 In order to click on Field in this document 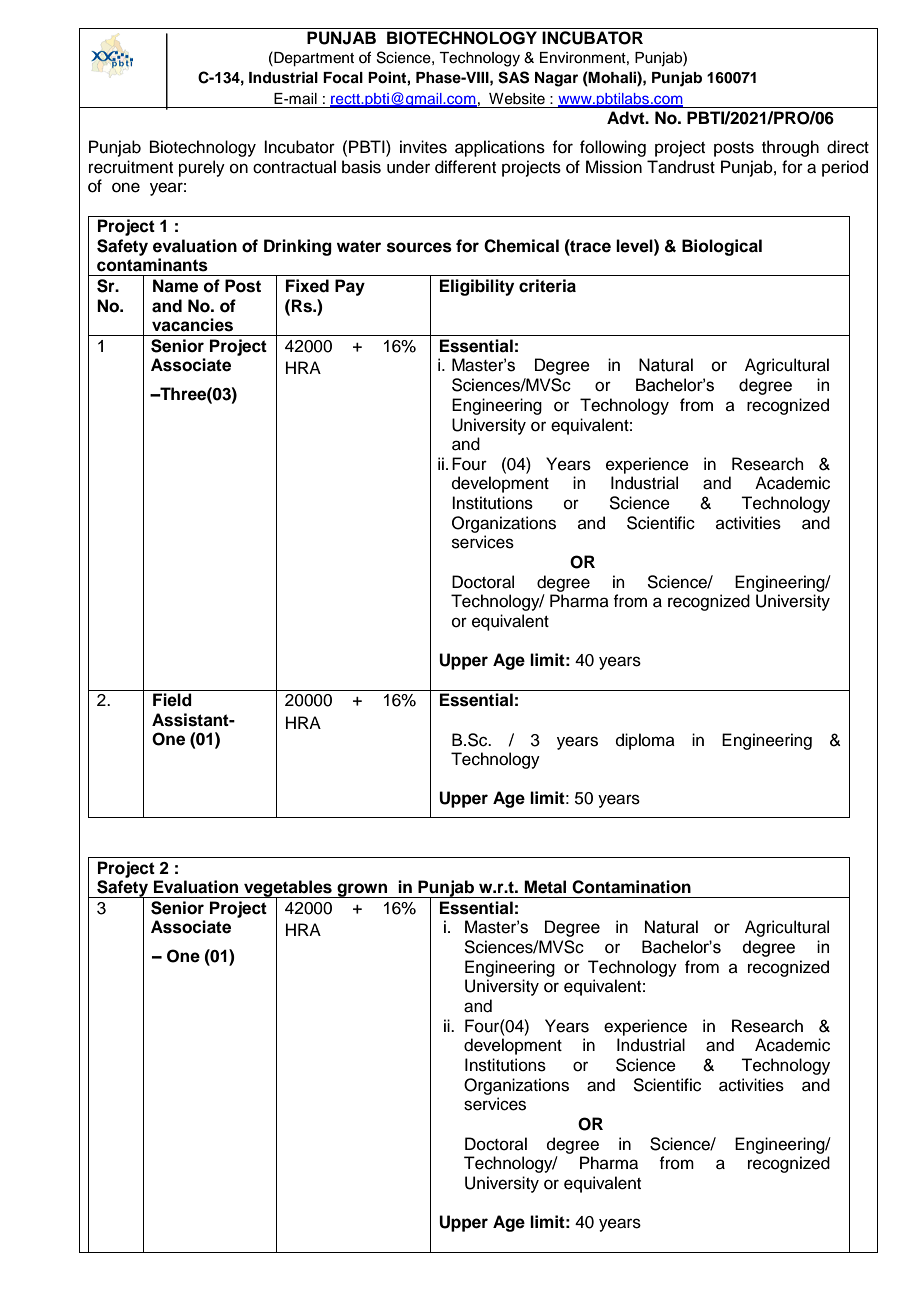, I will do `click(172, 700)`.
